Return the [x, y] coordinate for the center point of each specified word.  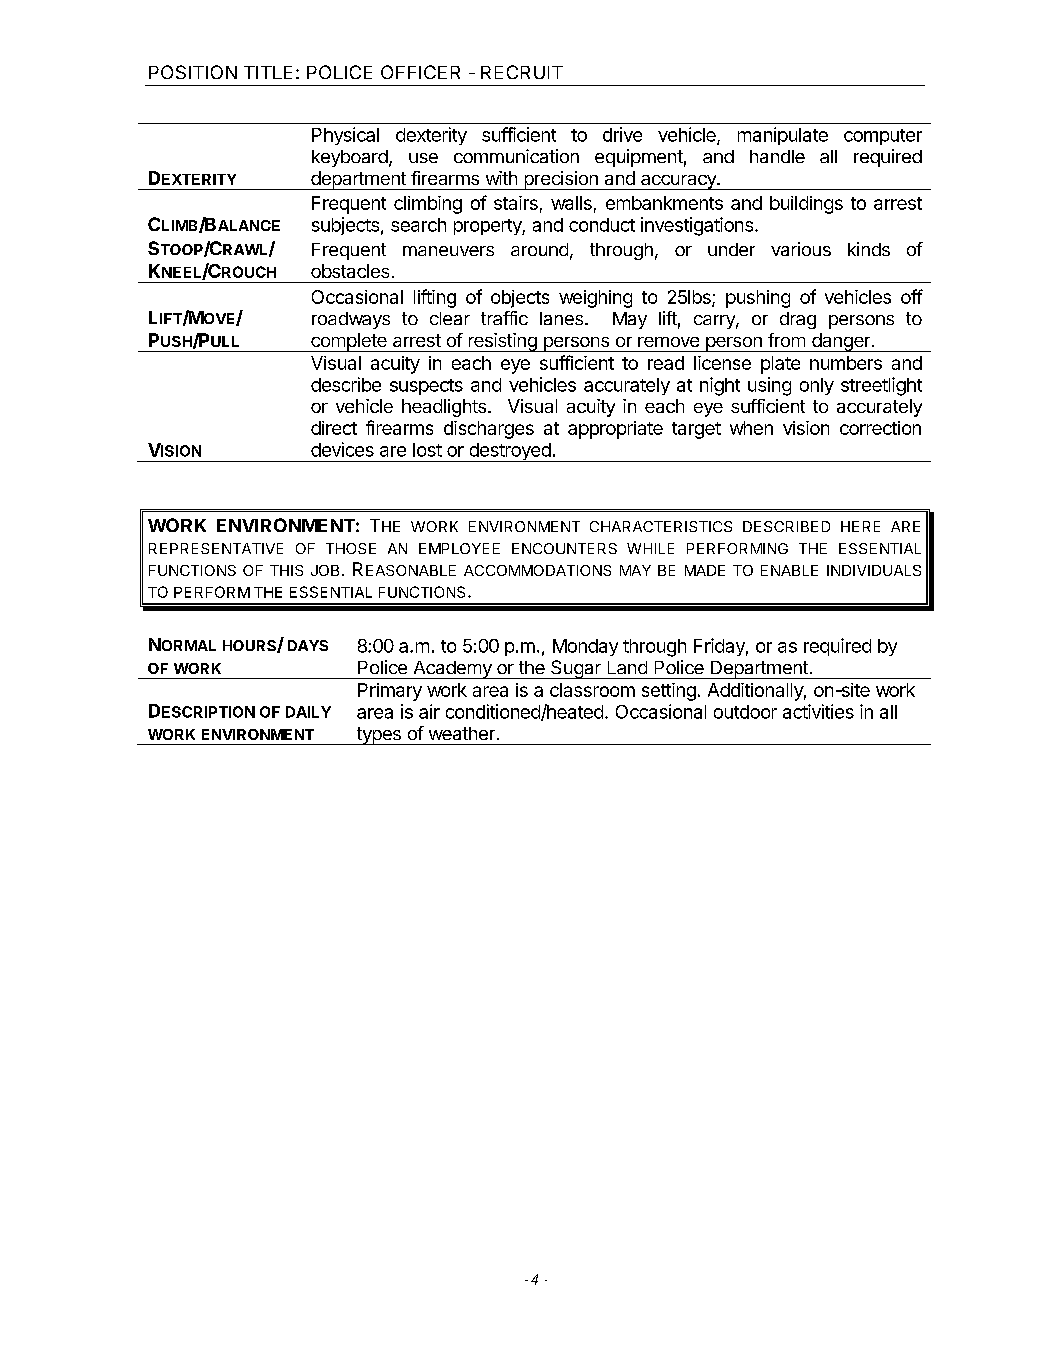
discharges [489, 430]
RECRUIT [522, 72]
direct [334, 428]
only [817, 386]
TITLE [268, 72]
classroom [592, 690]
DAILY [308, 712]
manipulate [783, 136]
